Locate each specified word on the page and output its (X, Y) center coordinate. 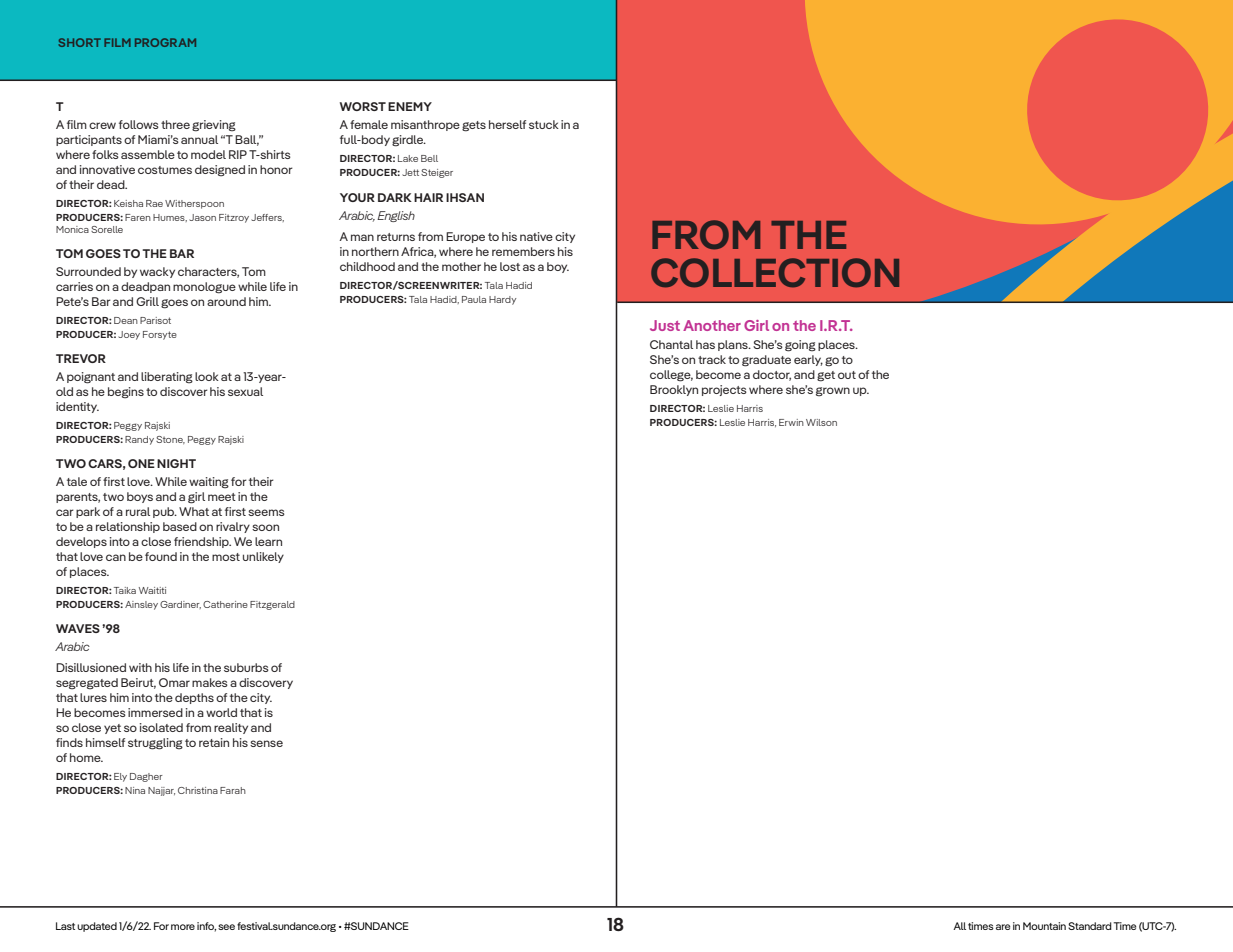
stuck (544, 124)
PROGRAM (165, 42)
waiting (209, 483)
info (206, 927)
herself (507, 124)
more (183, 927)
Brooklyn (674, 390)
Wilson (821, 422)
